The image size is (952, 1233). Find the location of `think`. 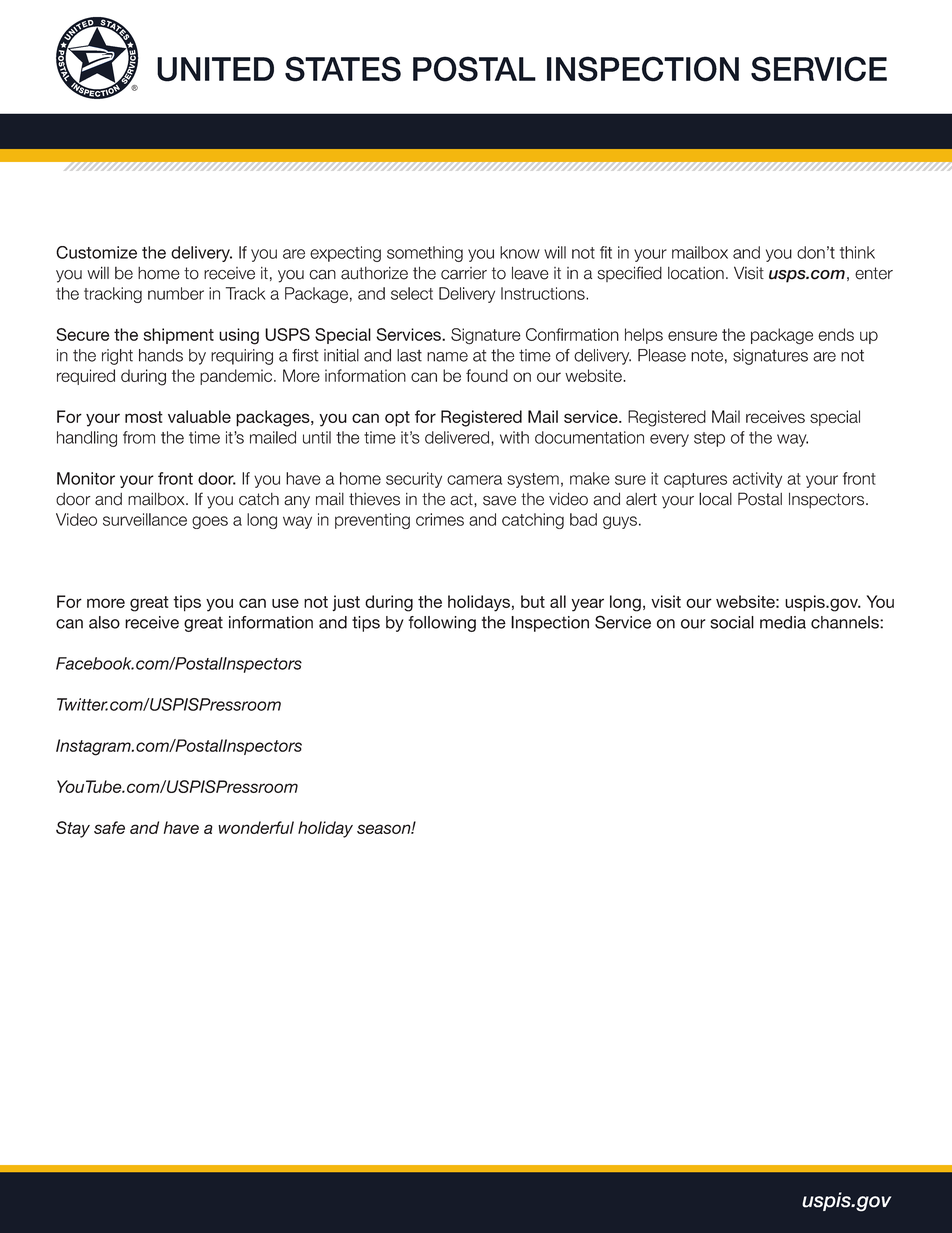

think is located at coordinates (857, 252).
